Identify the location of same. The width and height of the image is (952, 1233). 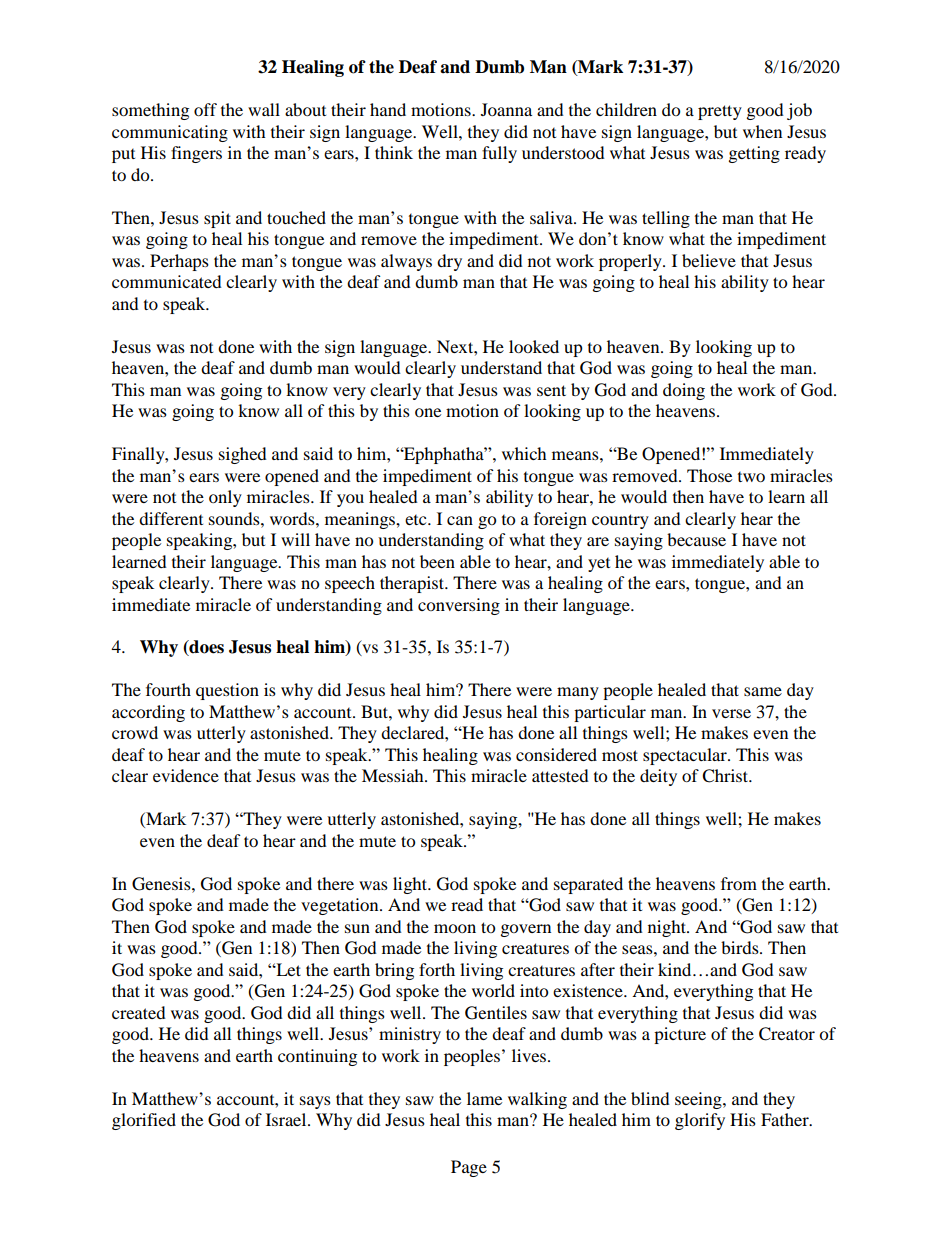
(763, 691).
